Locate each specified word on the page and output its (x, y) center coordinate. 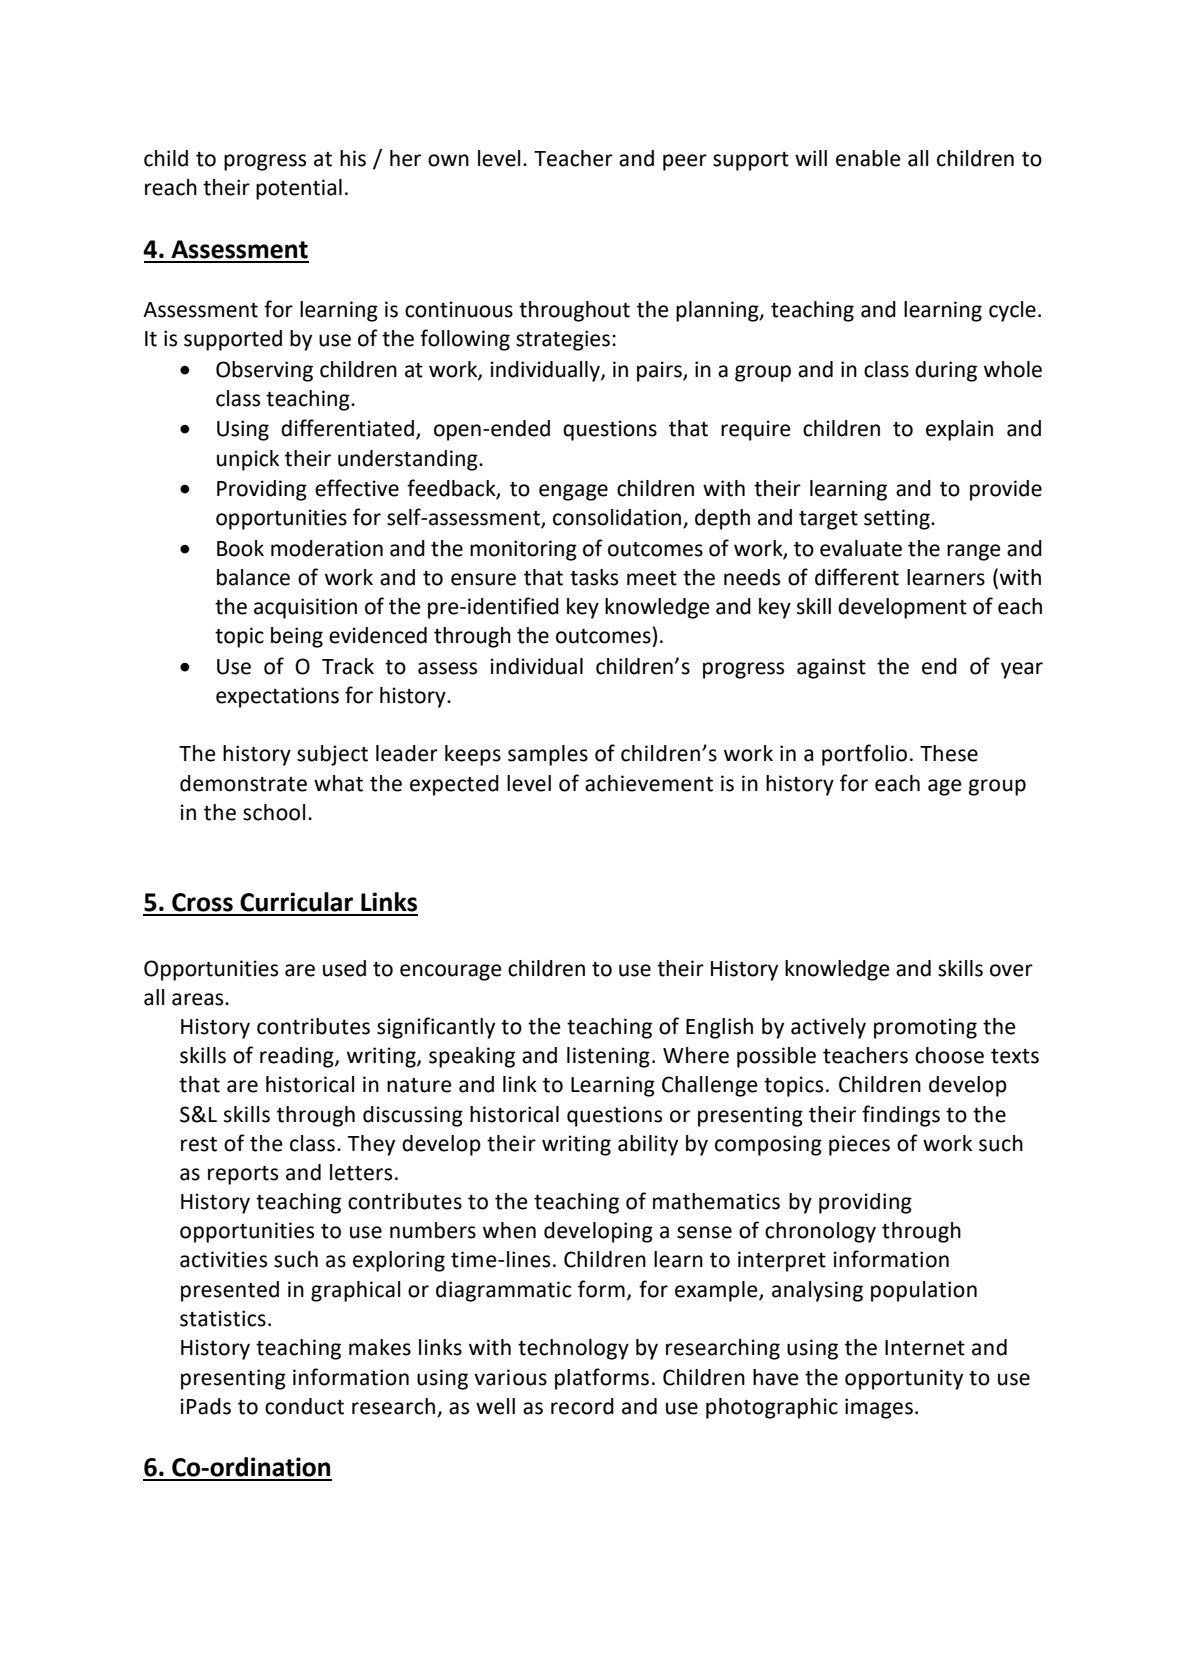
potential (299, 189)
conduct (304, 1406)
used (344, 968)
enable (868, 158)
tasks (594, 577)
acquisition (305, 608)
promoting (925, 1028)
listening (608, 1057)
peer (685, 162)
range (974, 552)
